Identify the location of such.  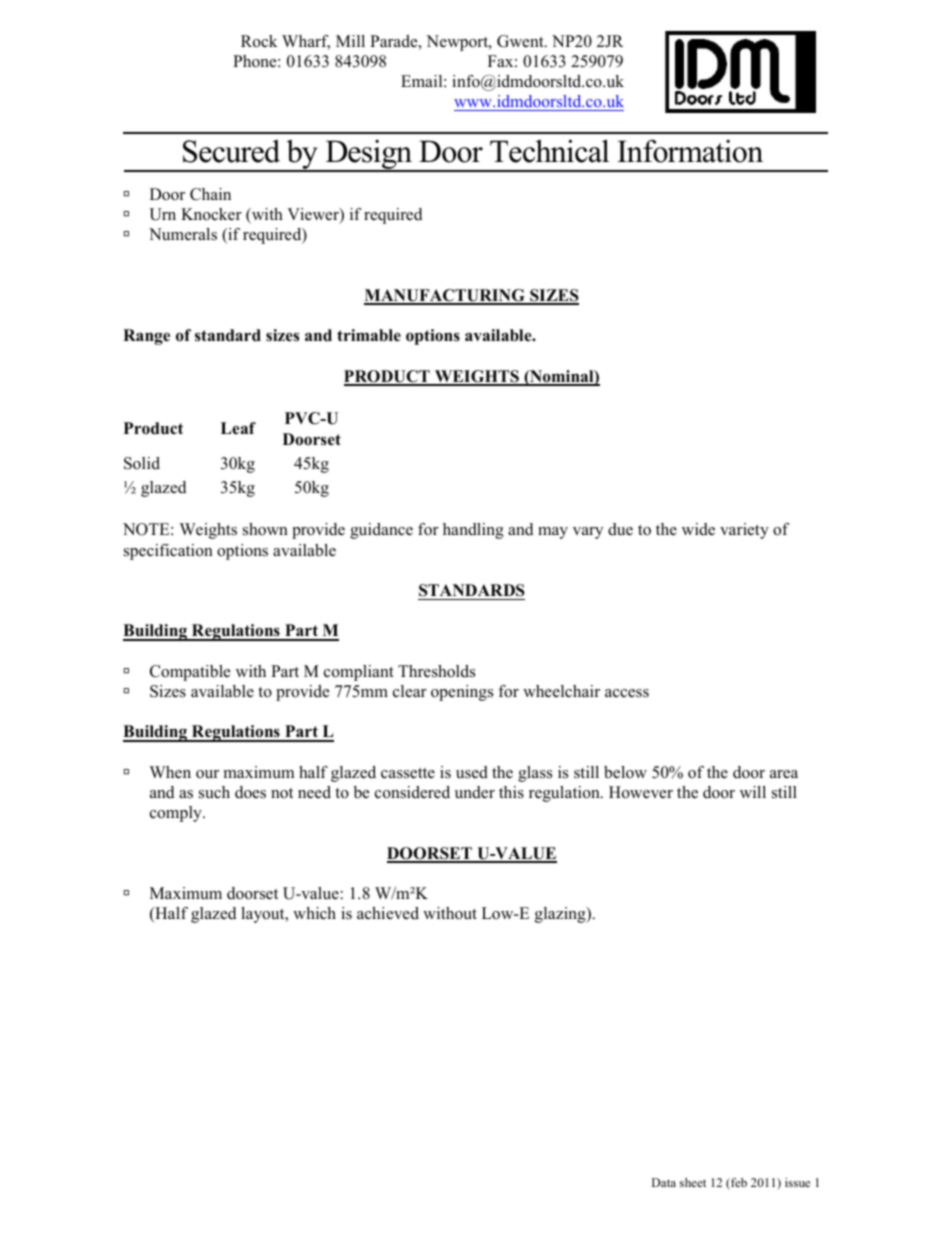
(214, 792).
